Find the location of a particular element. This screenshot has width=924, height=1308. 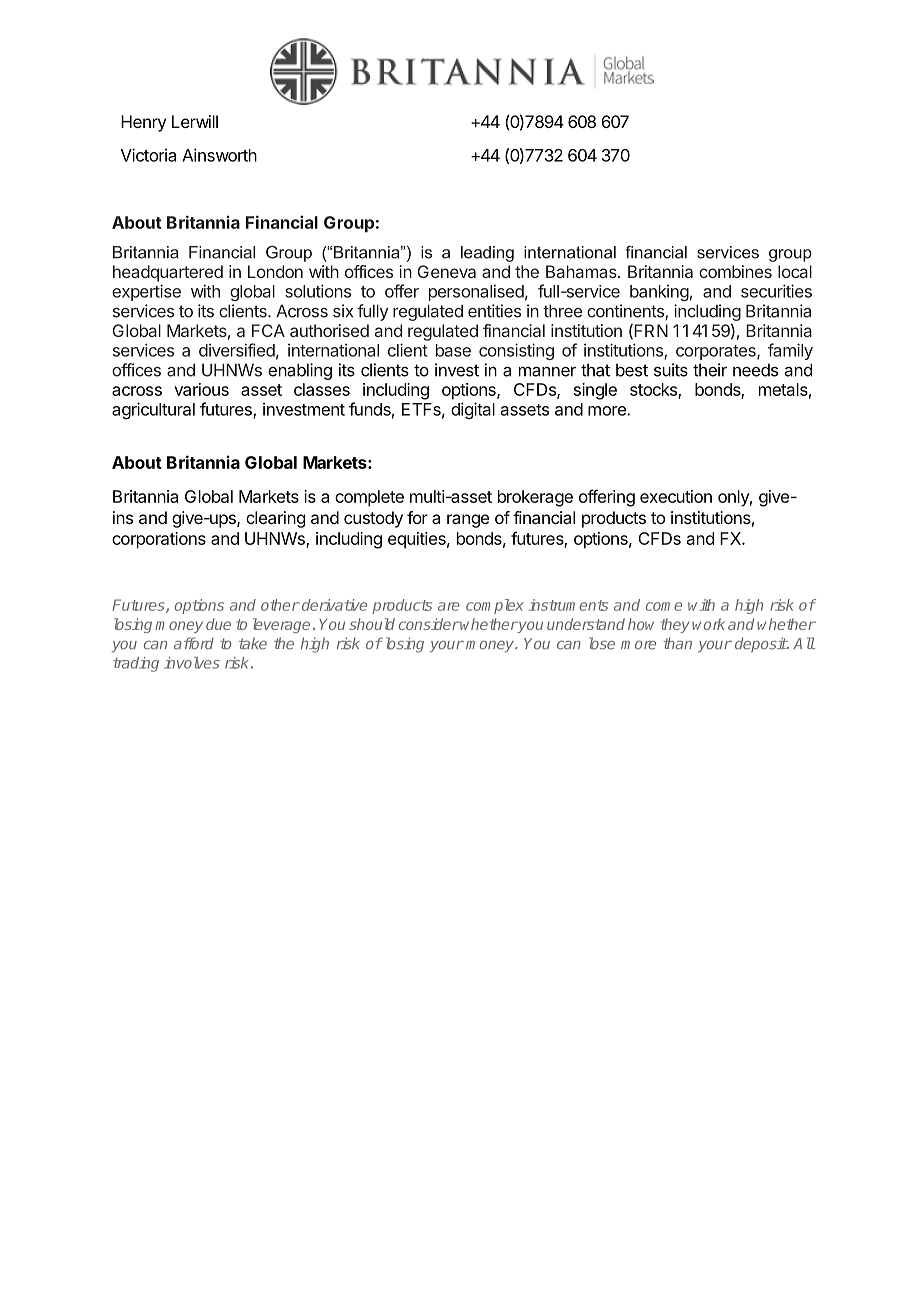

combines is located at coordinates (735, 271).
